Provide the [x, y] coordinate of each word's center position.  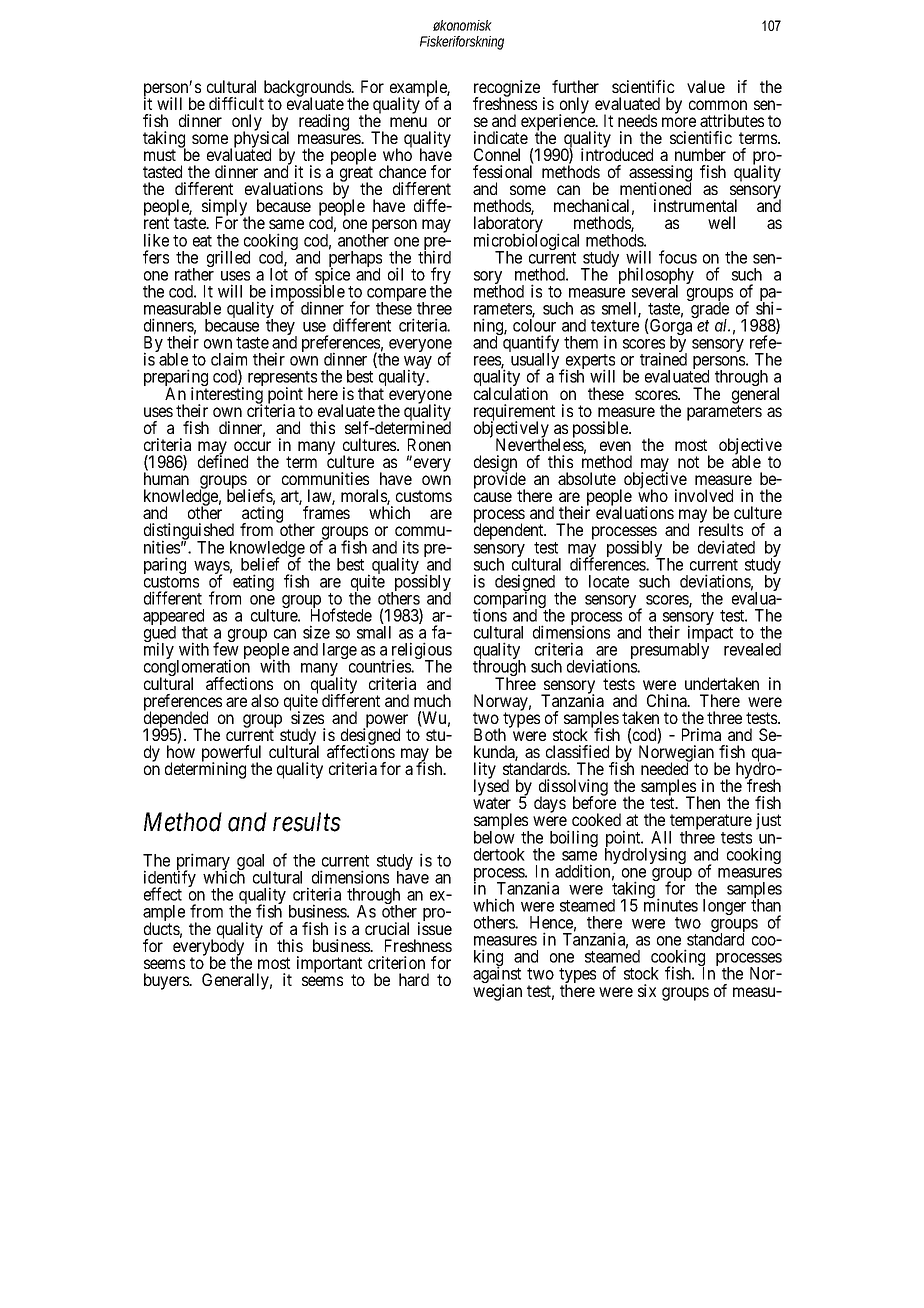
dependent [510, 532]
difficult [236, 103]
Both [490, 734]
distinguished [189, 533]
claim [229, 359]
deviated [726, 547]
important [329, 965]
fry [441, 277]
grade [710, 311]
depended [176, 720]
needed [666, 768]
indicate [501, 137]
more [679, 122]
